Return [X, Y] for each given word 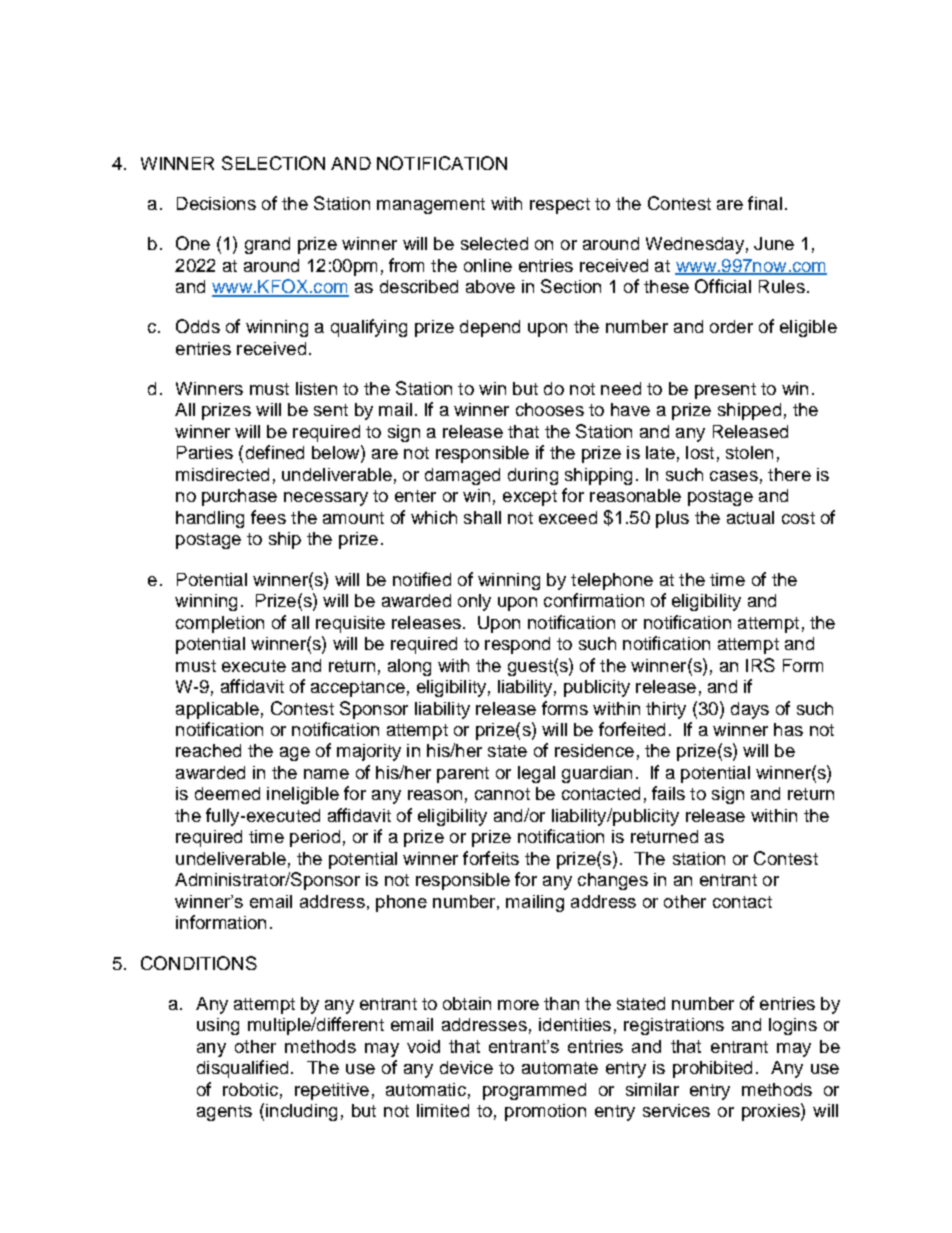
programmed [534, 1091]
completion [220, 624]
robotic [250, 1089]
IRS [760, 665]
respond [517, 645]
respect [560, 206]
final [765, 203]
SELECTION [273, 163]
